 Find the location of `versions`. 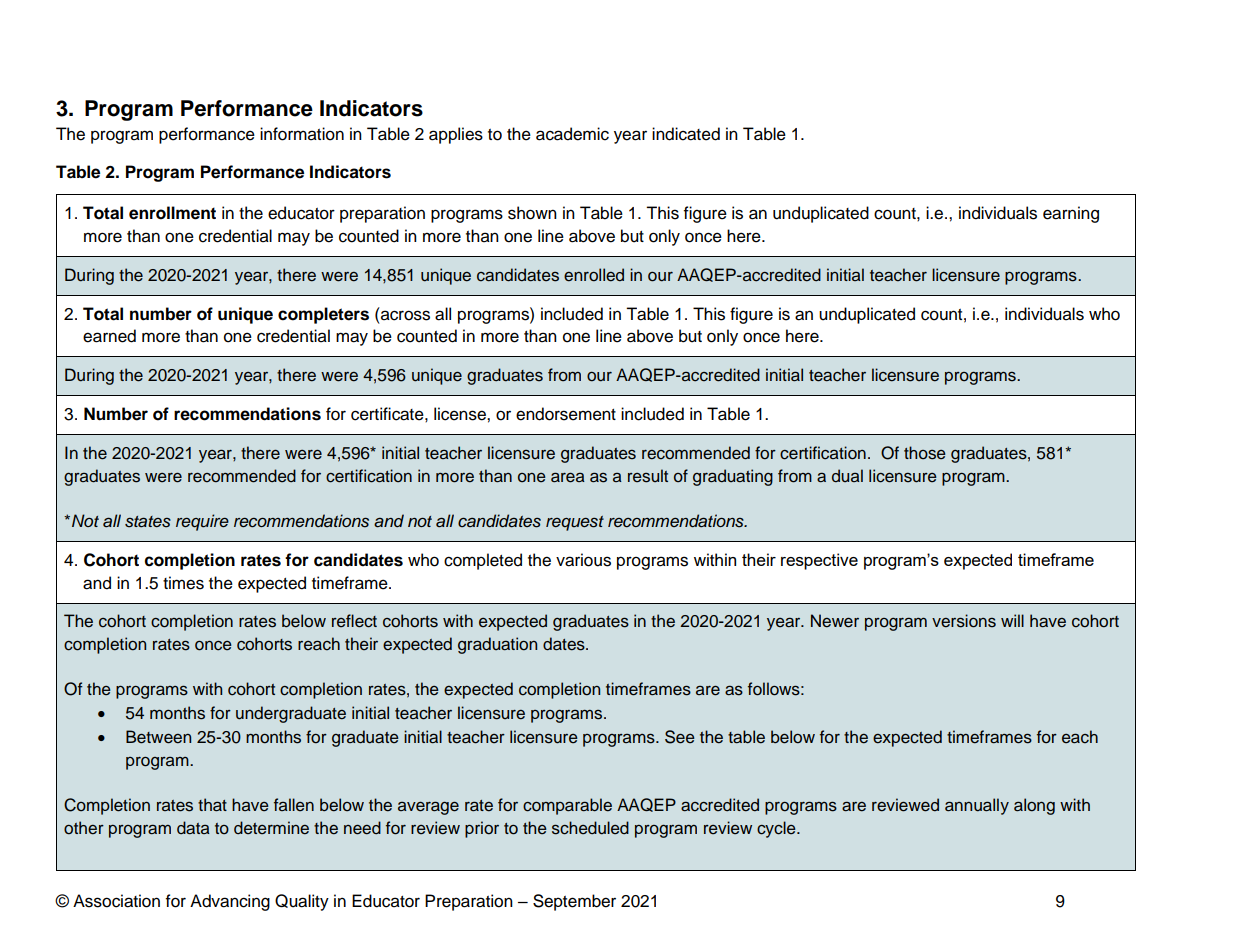

versions is located at coordinates (964, 621).
